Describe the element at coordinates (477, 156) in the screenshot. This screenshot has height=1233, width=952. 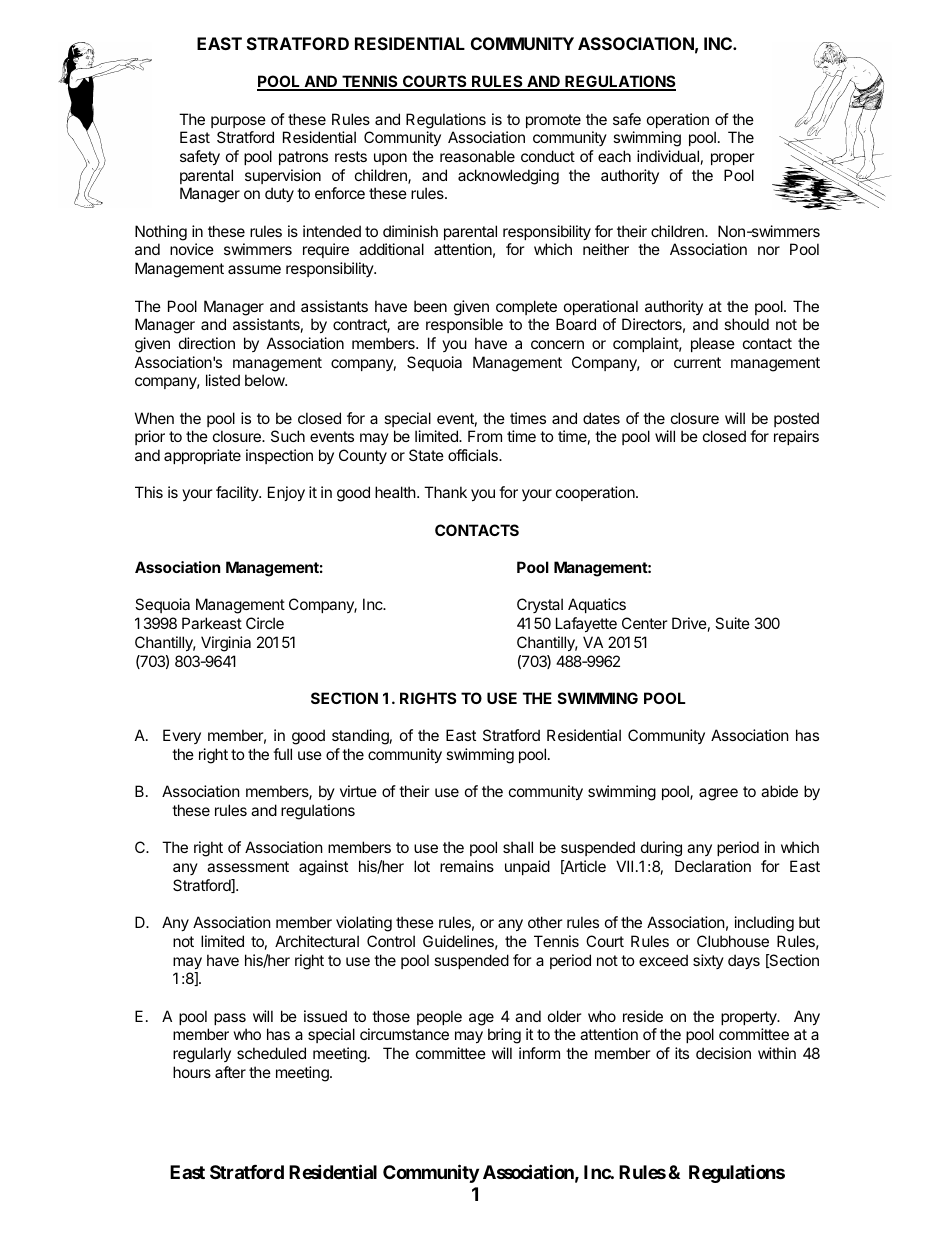
I see `reasonable` at that location.
